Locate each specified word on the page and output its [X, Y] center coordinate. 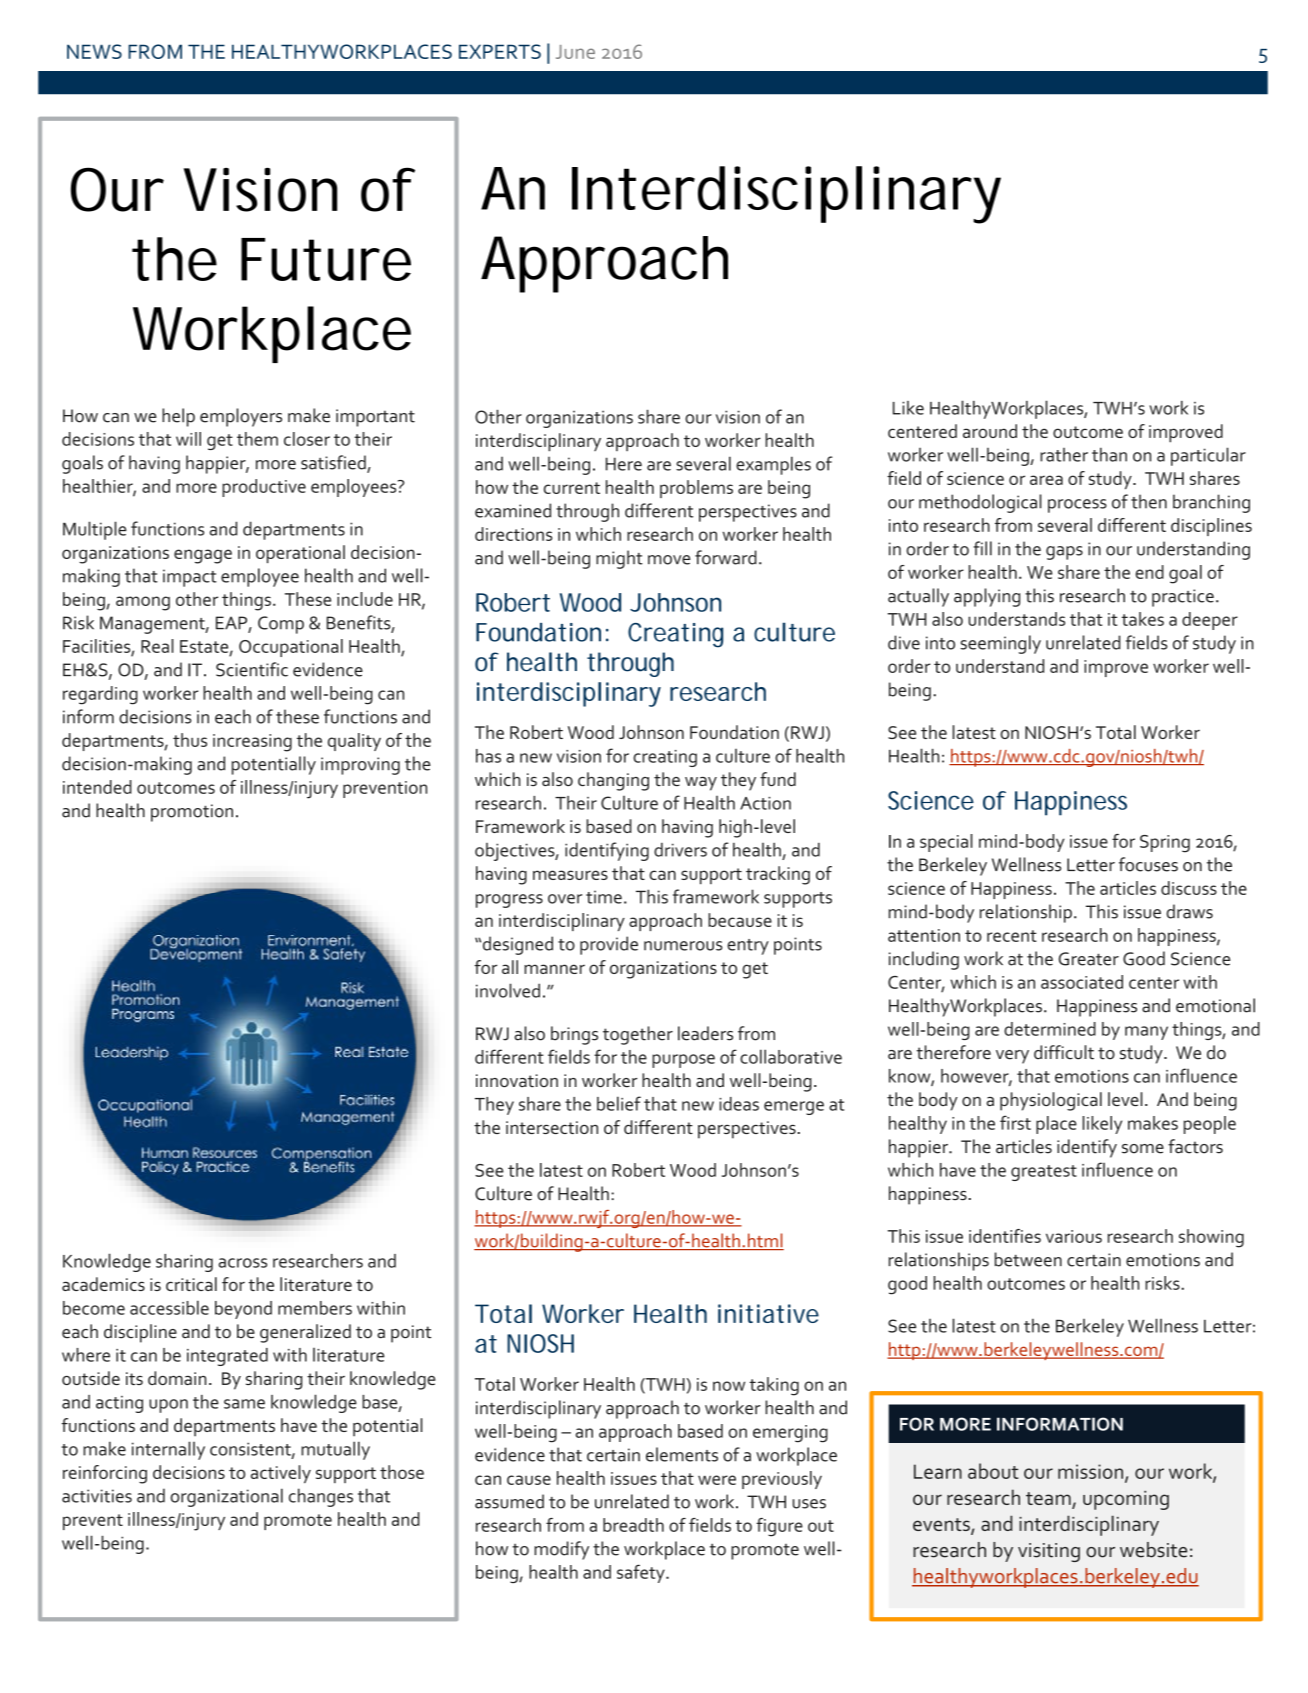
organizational [227, 1497]
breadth [633, 1525]
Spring [1165, 844]
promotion [192, 813]
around [990, 431]
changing [613, 781]
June [575, 52]
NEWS [94, 51]
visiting [1049, 1552]
